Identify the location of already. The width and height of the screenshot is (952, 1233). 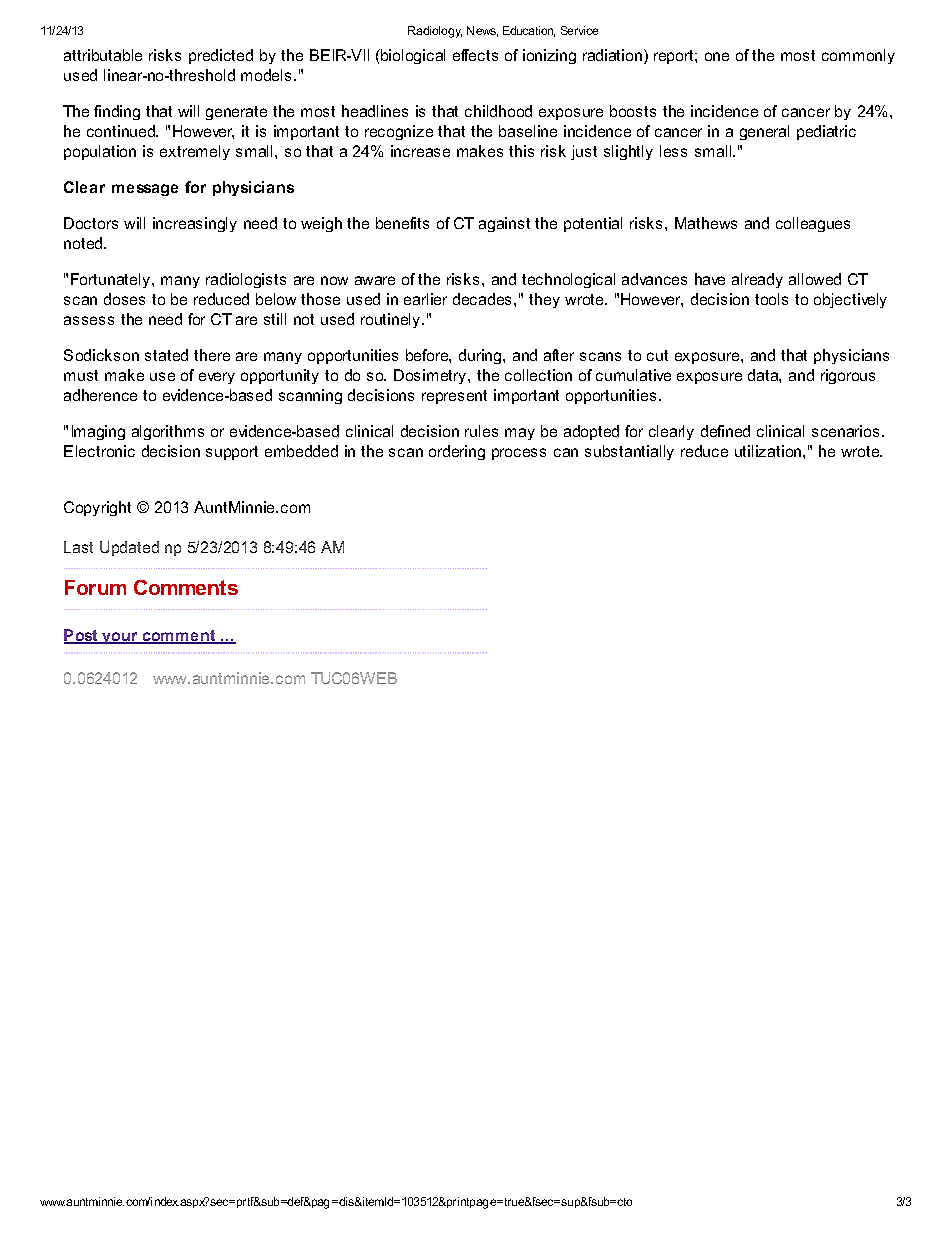
(757, 280).
